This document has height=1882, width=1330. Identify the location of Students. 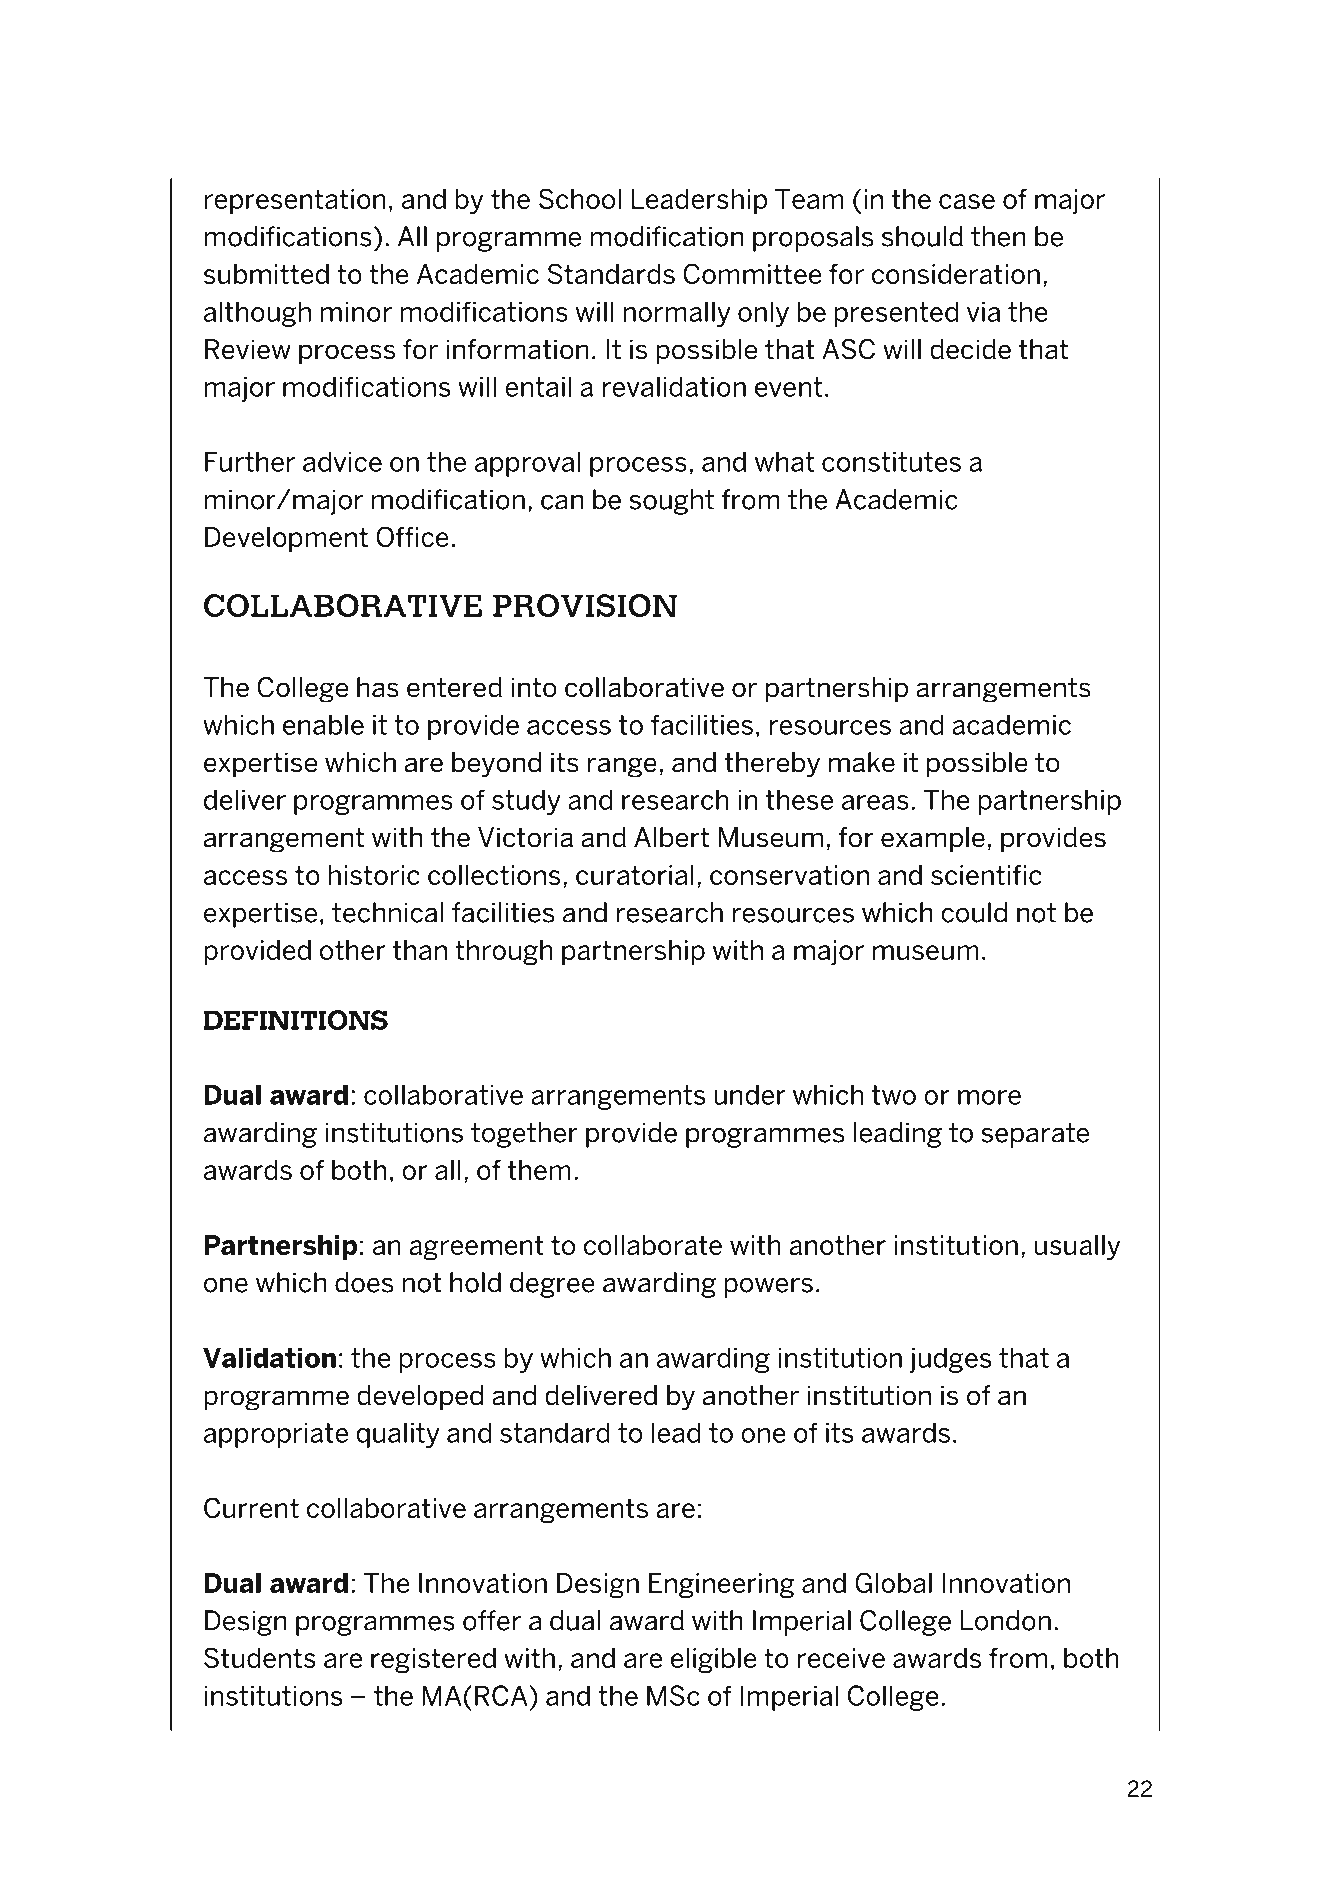
(260, 1657).
